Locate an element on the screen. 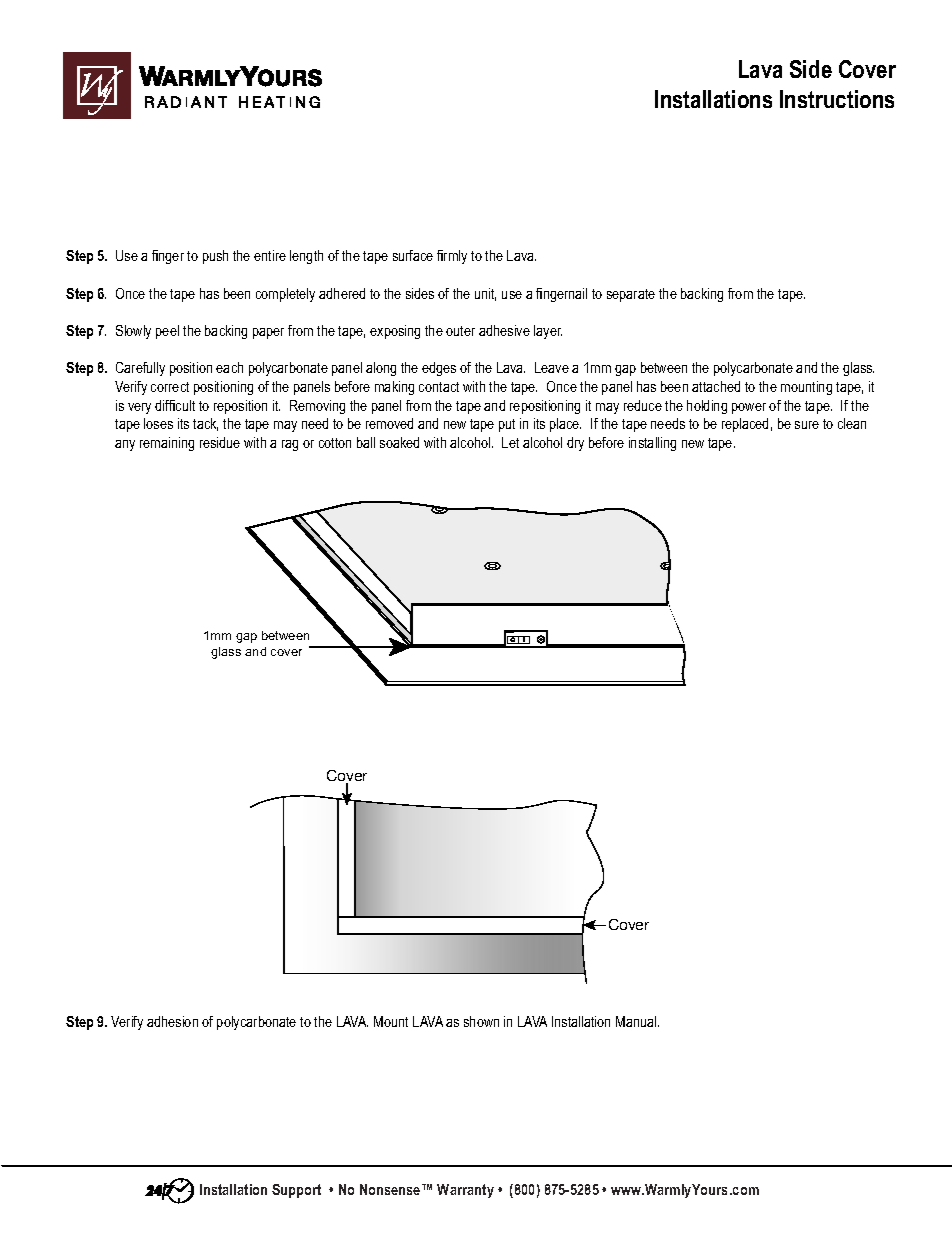 Image resolution: width=952 pixels, height=1233 pixels. put is located at coordinates (507, 425).
